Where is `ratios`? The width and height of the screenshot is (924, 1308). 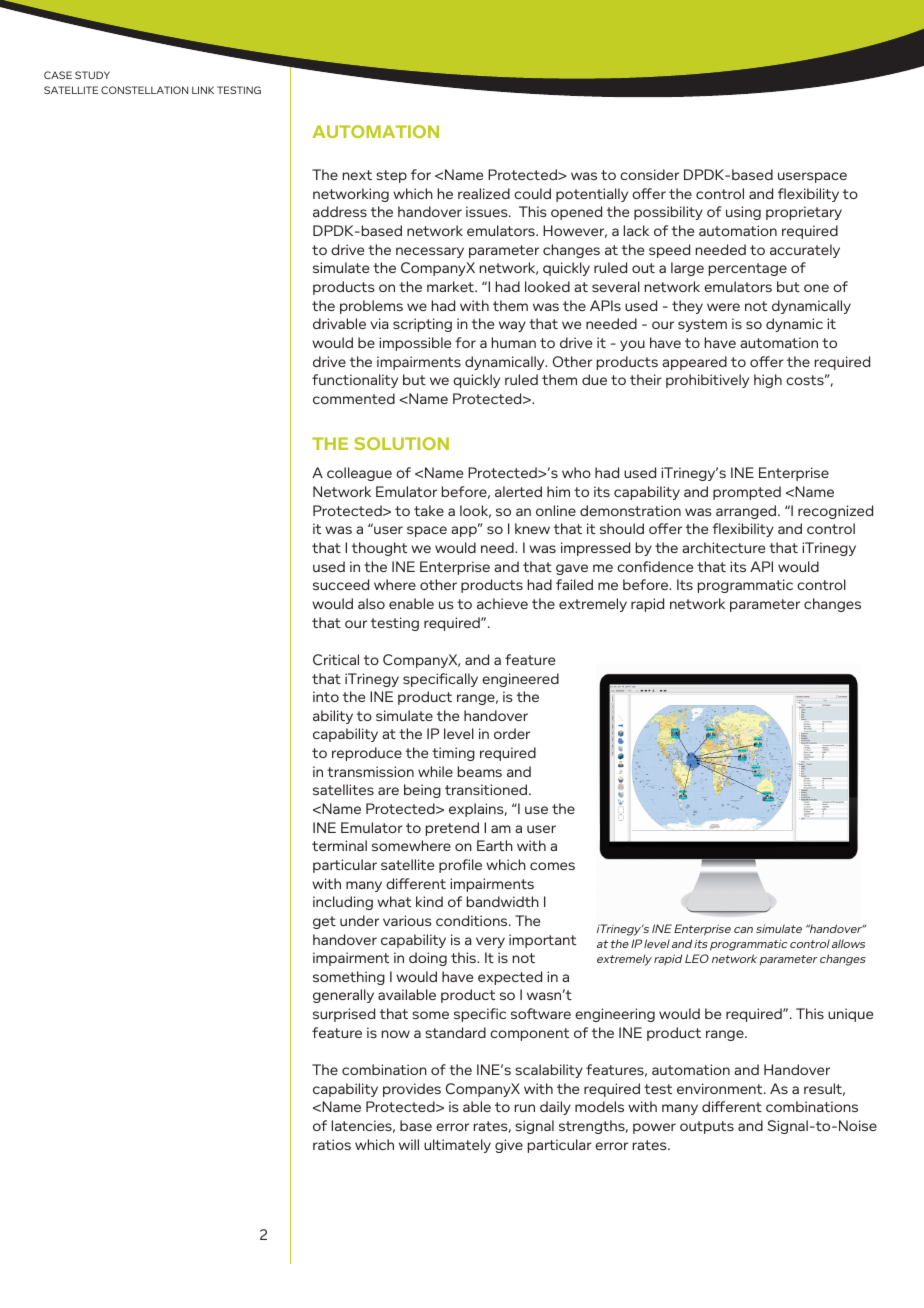
ratios is located at coordinates (332, 1144).
